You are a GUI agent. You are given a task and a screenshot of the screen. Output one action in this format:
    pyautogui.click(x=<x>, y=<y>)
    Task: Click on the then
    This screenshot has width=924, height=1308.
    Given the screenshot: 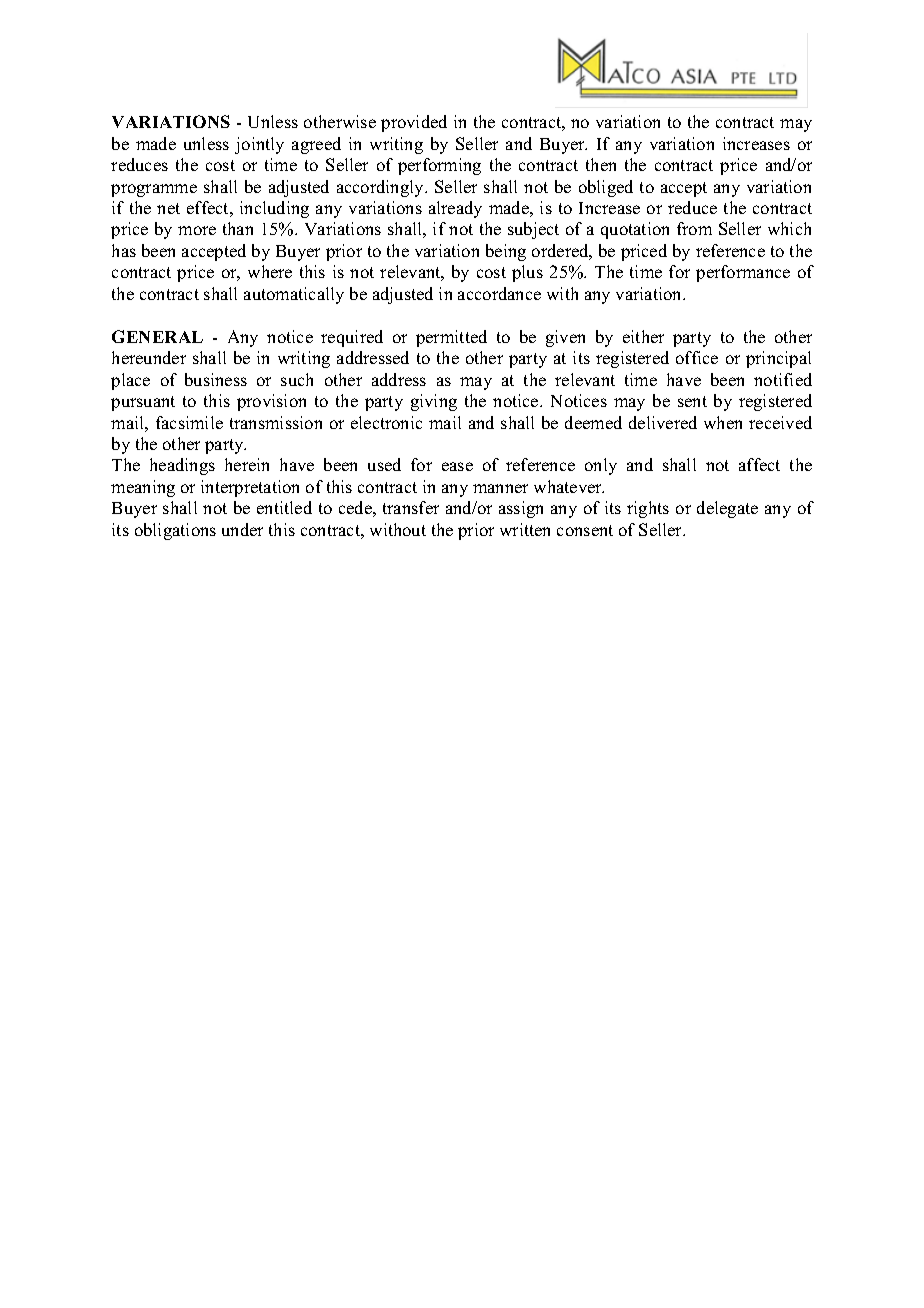 What is the action you would take?
    pyautogui.click(x=601, y=164)
